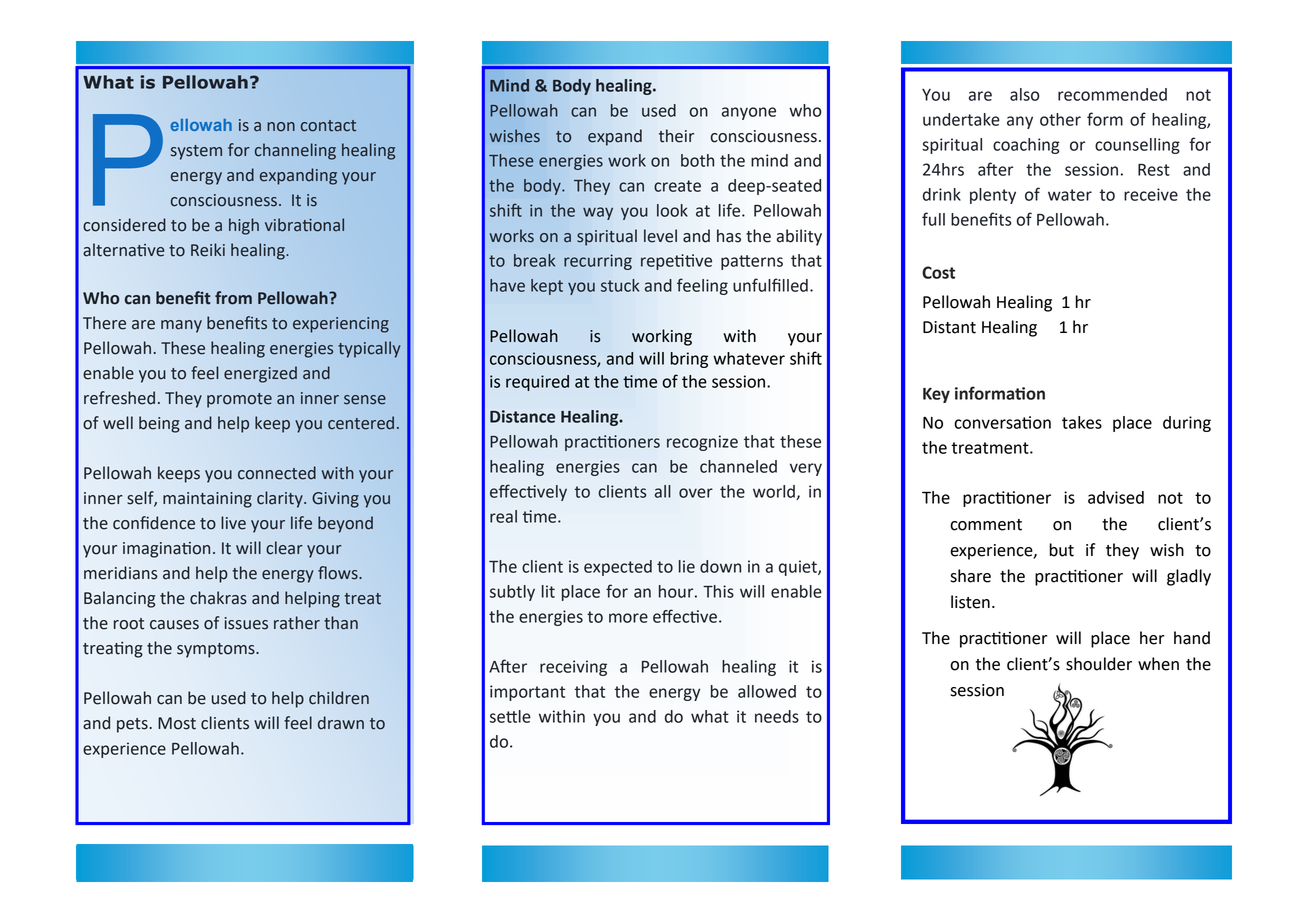 The image size is (1308, 924). What do you see at coordinates (177, 723) in the screenshot?
I see `Most` at bounding box center [177, 723].
